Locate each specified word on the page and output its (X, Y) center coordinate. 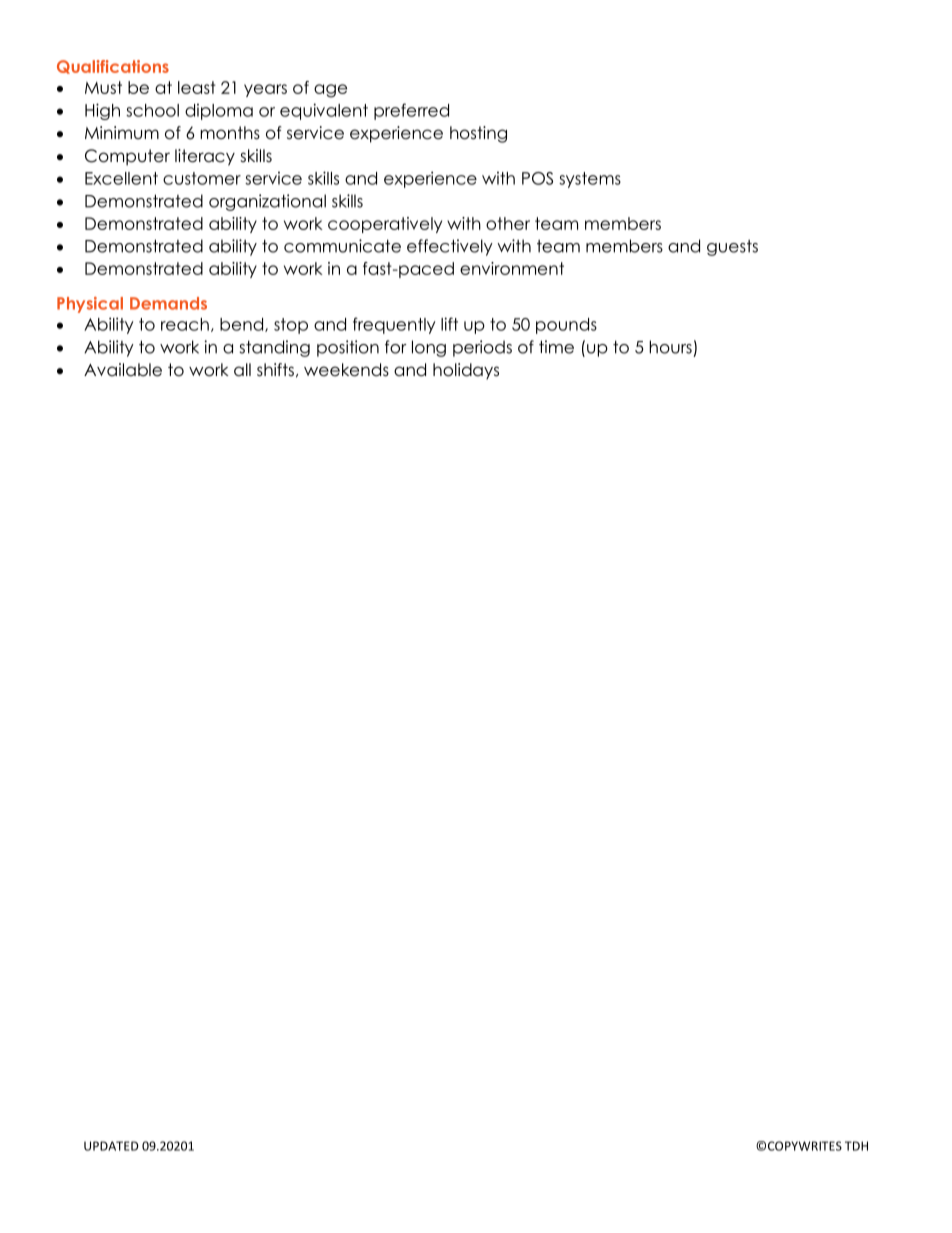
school (152, 110)
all (242, 370)
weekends (346, 370)
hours (670, 347)
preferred (411, 111)
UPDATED (111, 1146)
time (556, 347)
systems (590, 180)
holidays (466, 371)
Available (123, 370)
